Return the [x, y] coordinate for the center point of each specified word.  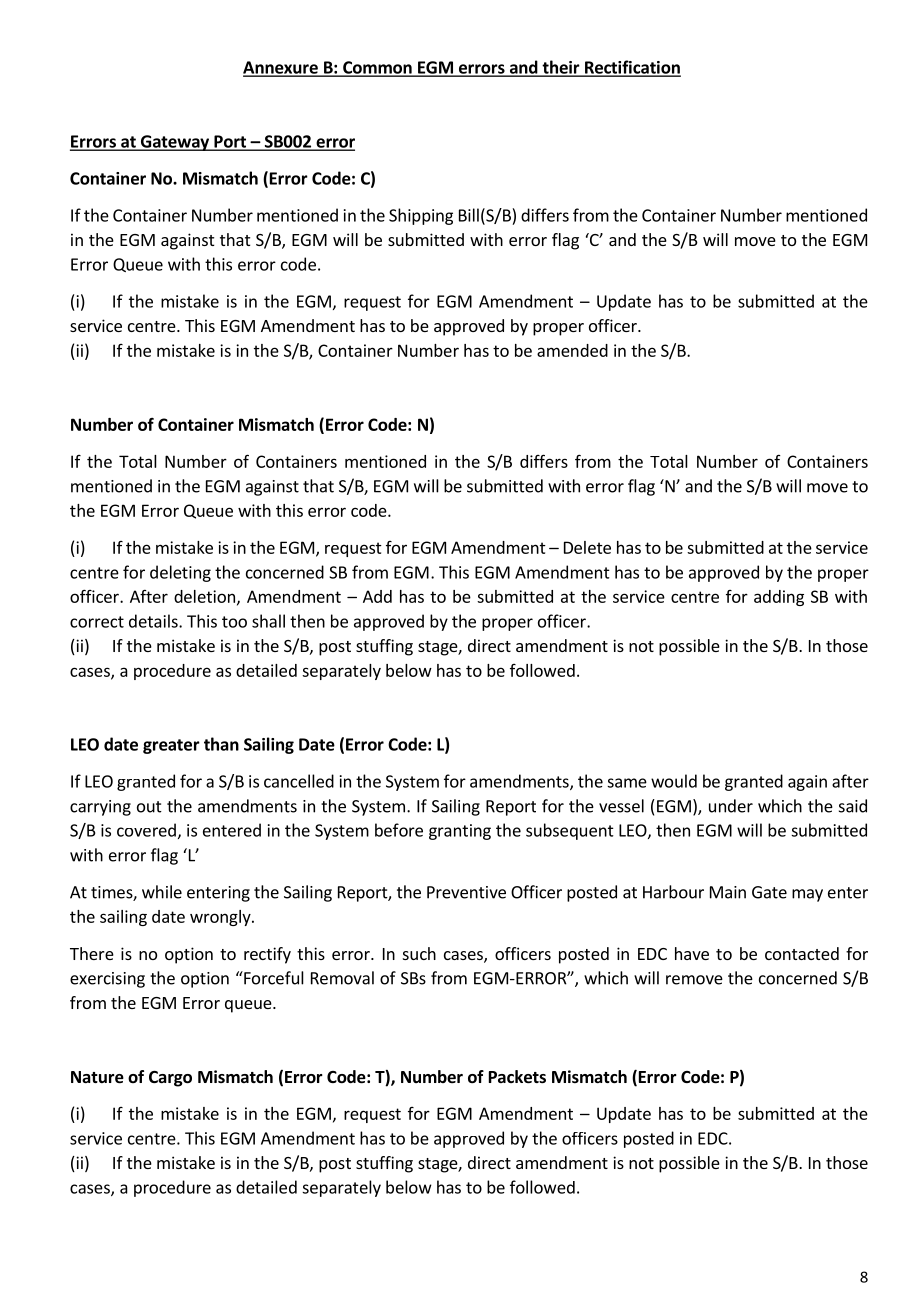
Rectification [632, 68]
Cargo [170, 1079]
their [561, 68]
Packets [517, 1077]
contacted [802, 953]
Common [377, 68]
